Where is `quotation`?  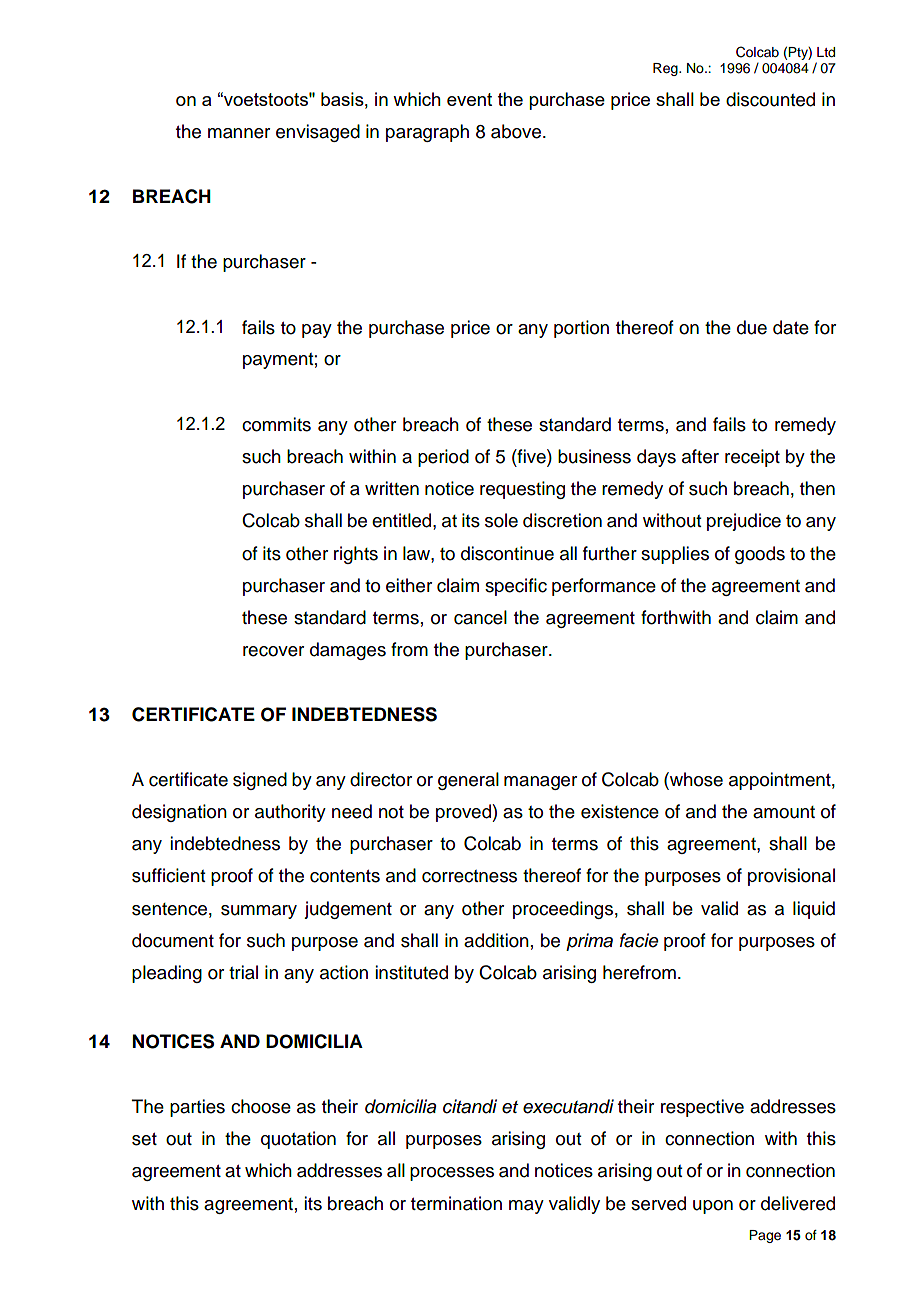
quotation is located at coordinates (298, 1140).
